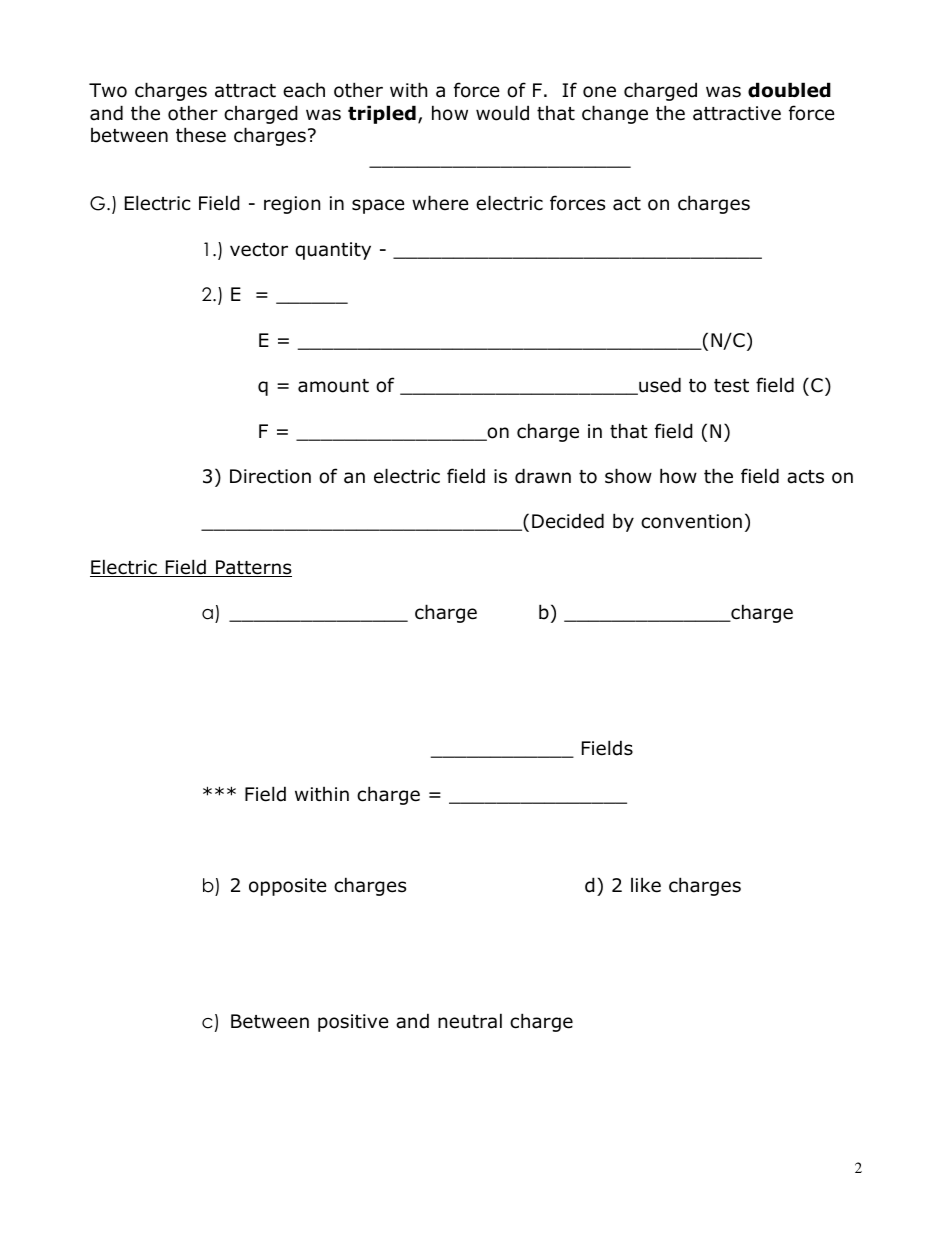 The image size is (952, 1233). What do you see at coordinates (470, 1021) in the screenshot?
I see `neutral` at bounding box center [470, 1021].
